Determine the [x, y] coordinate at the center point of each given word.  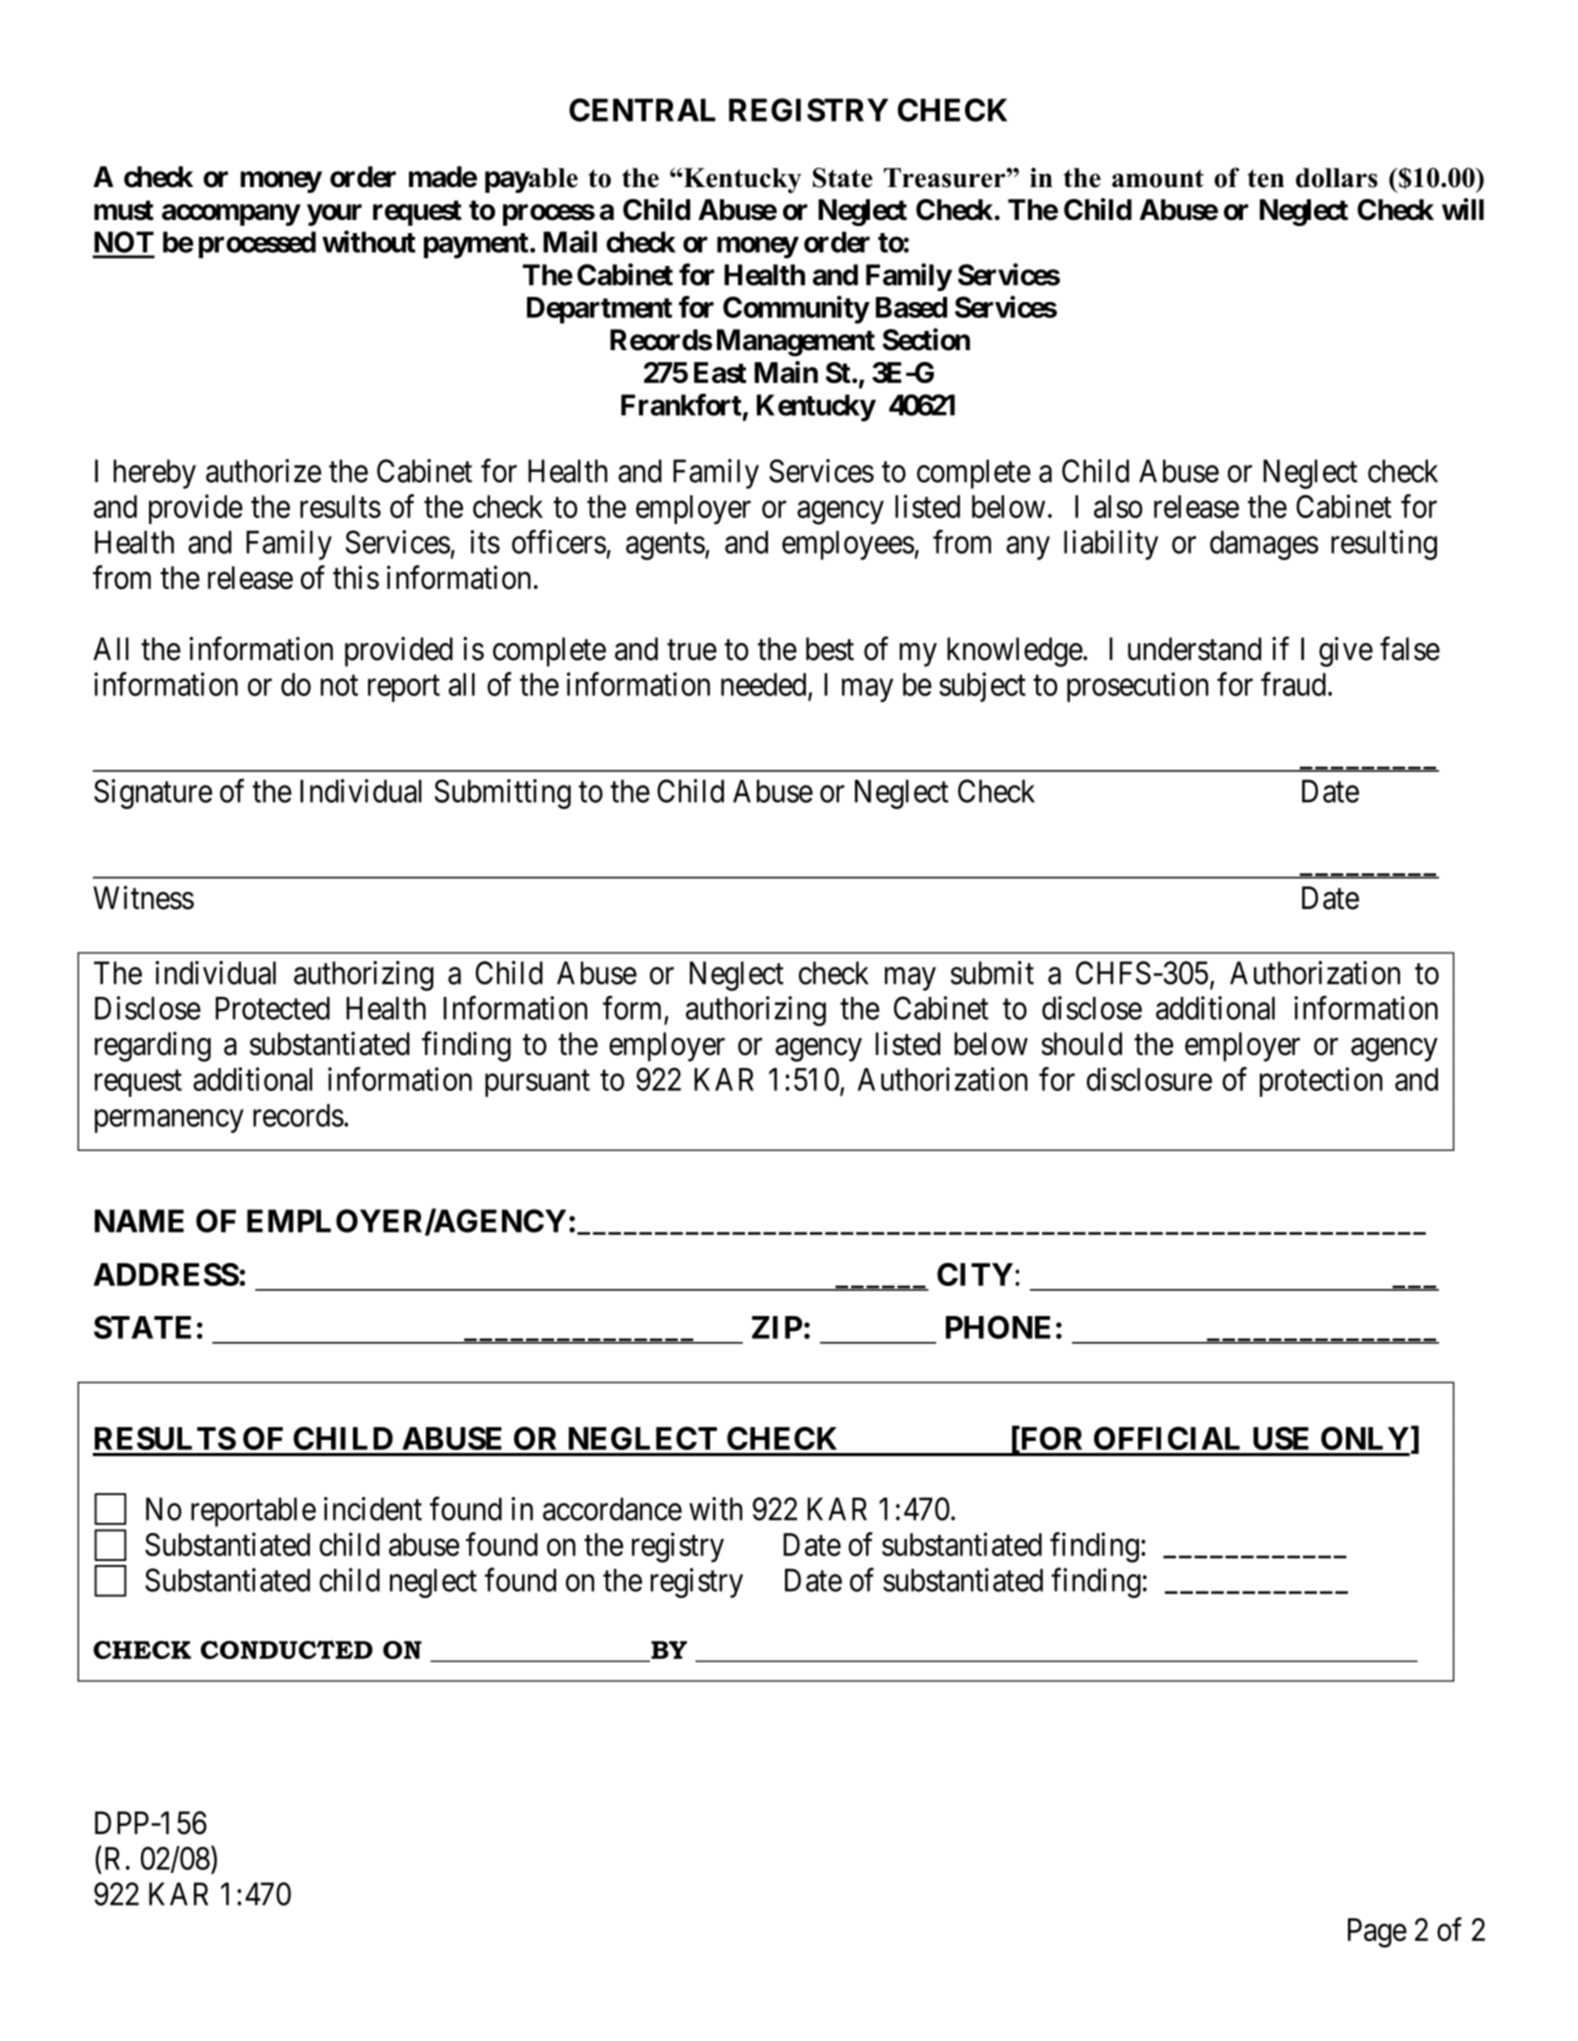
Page [1377, 1933]
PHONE [998, 1327]
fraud [1293, 684]
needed [765, 685]
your [334, 215]
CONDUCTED [287, 1649]
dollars [1337, 178]
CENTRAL [642, 110]
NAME [139, 1220]
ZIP [777, 1327]
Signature [153, 794]
